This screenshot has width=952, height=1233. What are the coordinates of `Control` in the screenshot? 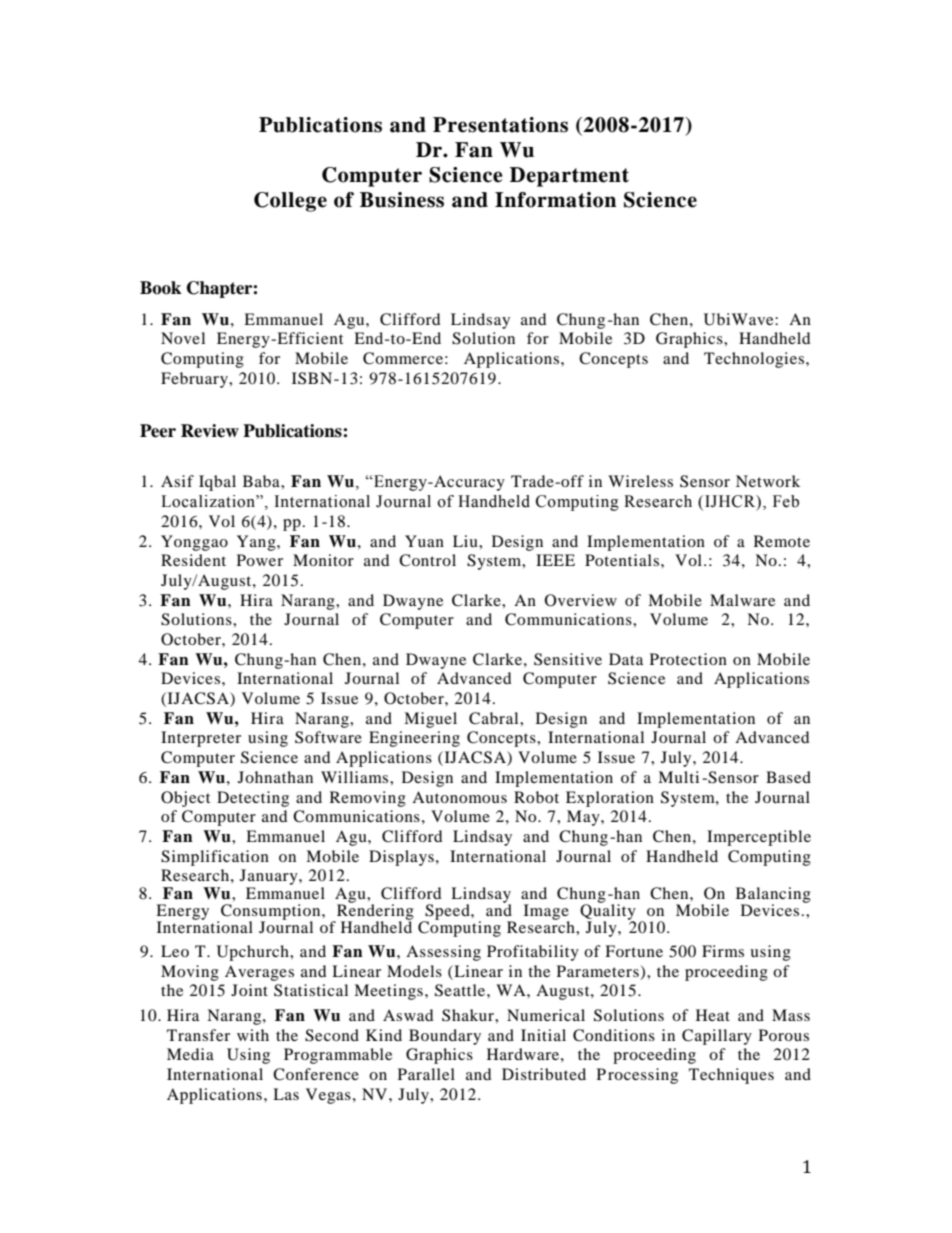 It's located at (427, 560).
